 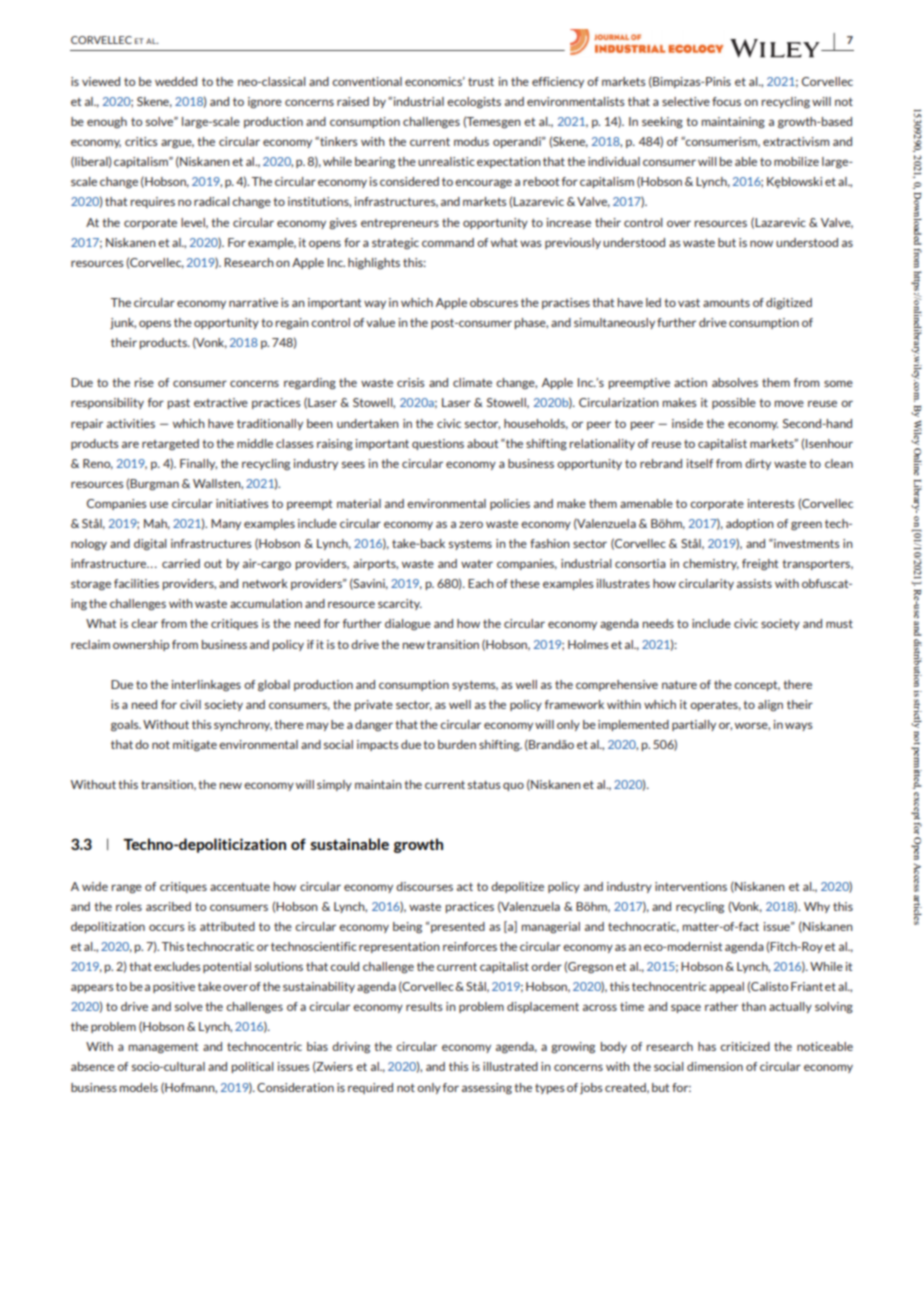 What do you see at coordinates (754, 583) in the image?
I see `assists` at bounding box center [754, 583].
